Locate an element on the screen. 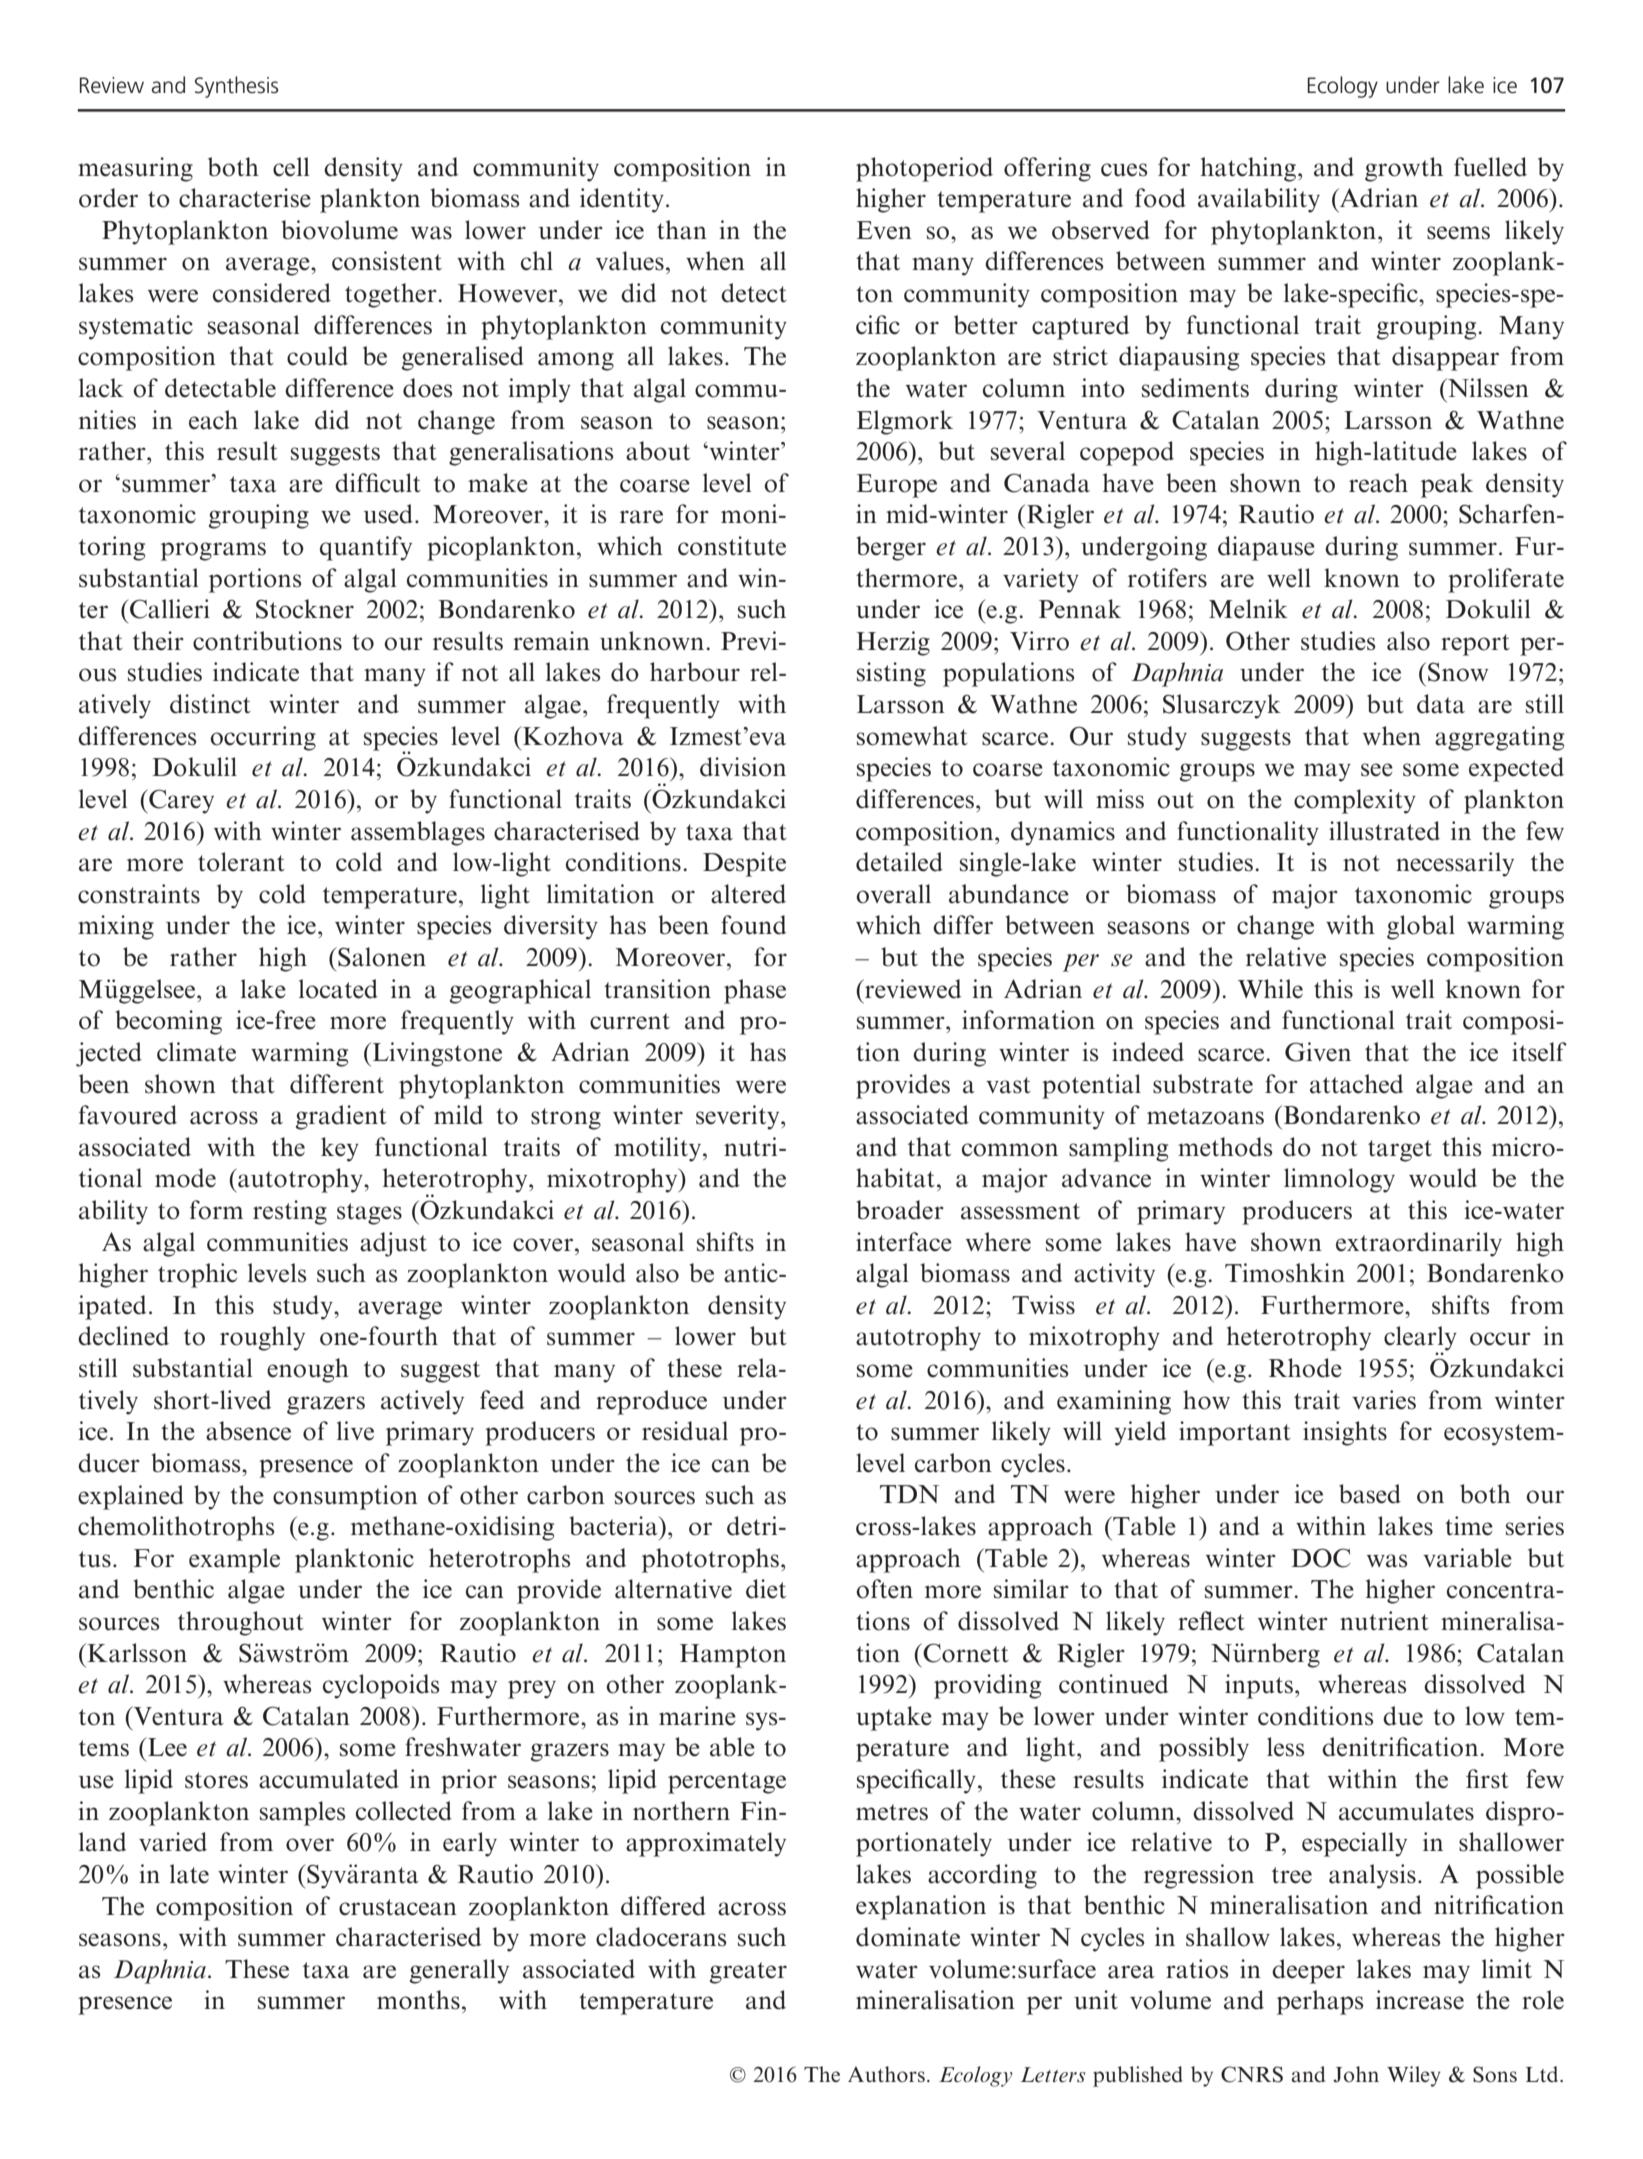  greater is located at coordinates (748, 1973).
